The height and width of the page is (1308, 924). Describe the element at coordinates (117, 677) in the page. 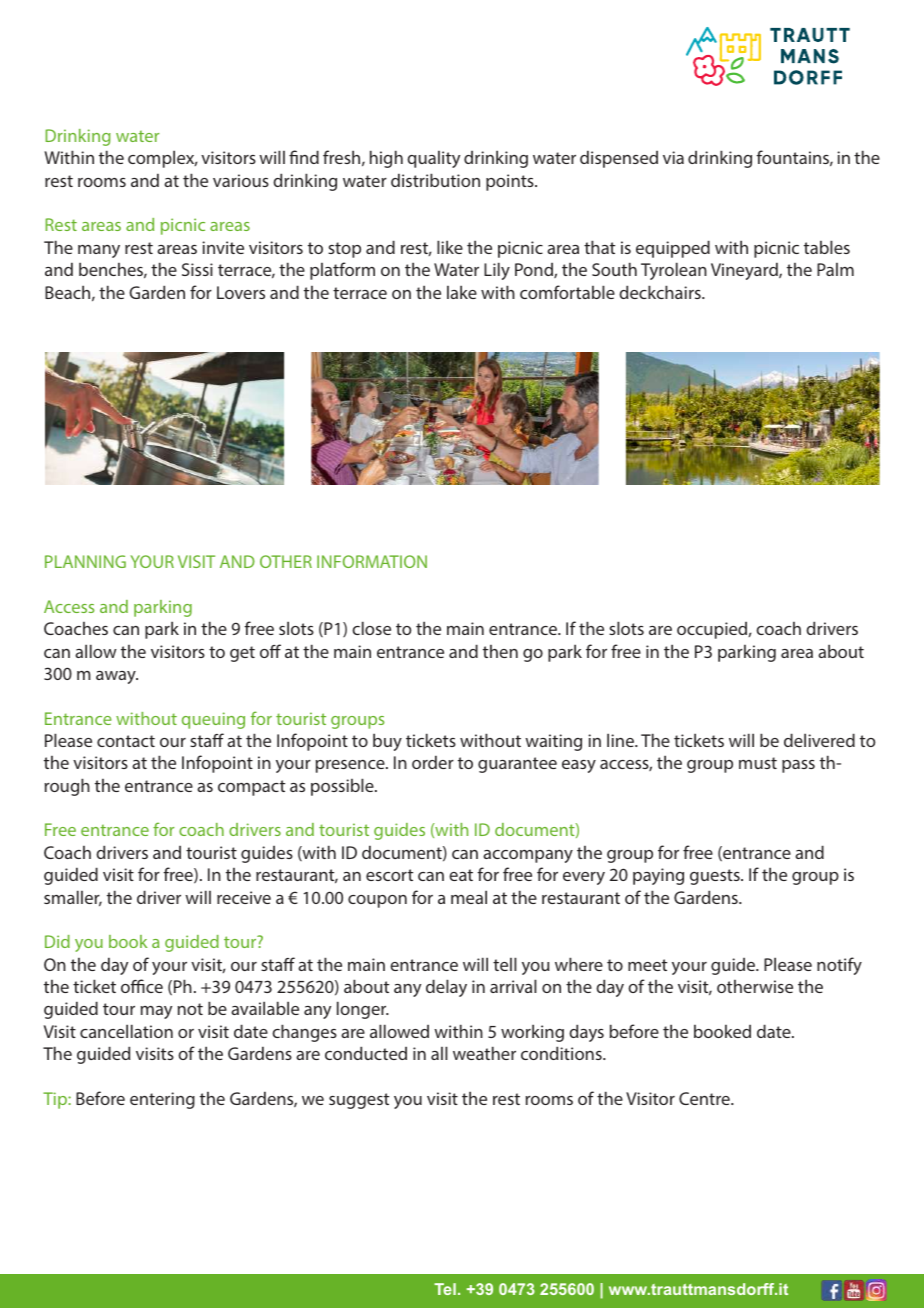

I see `away` at that location.
